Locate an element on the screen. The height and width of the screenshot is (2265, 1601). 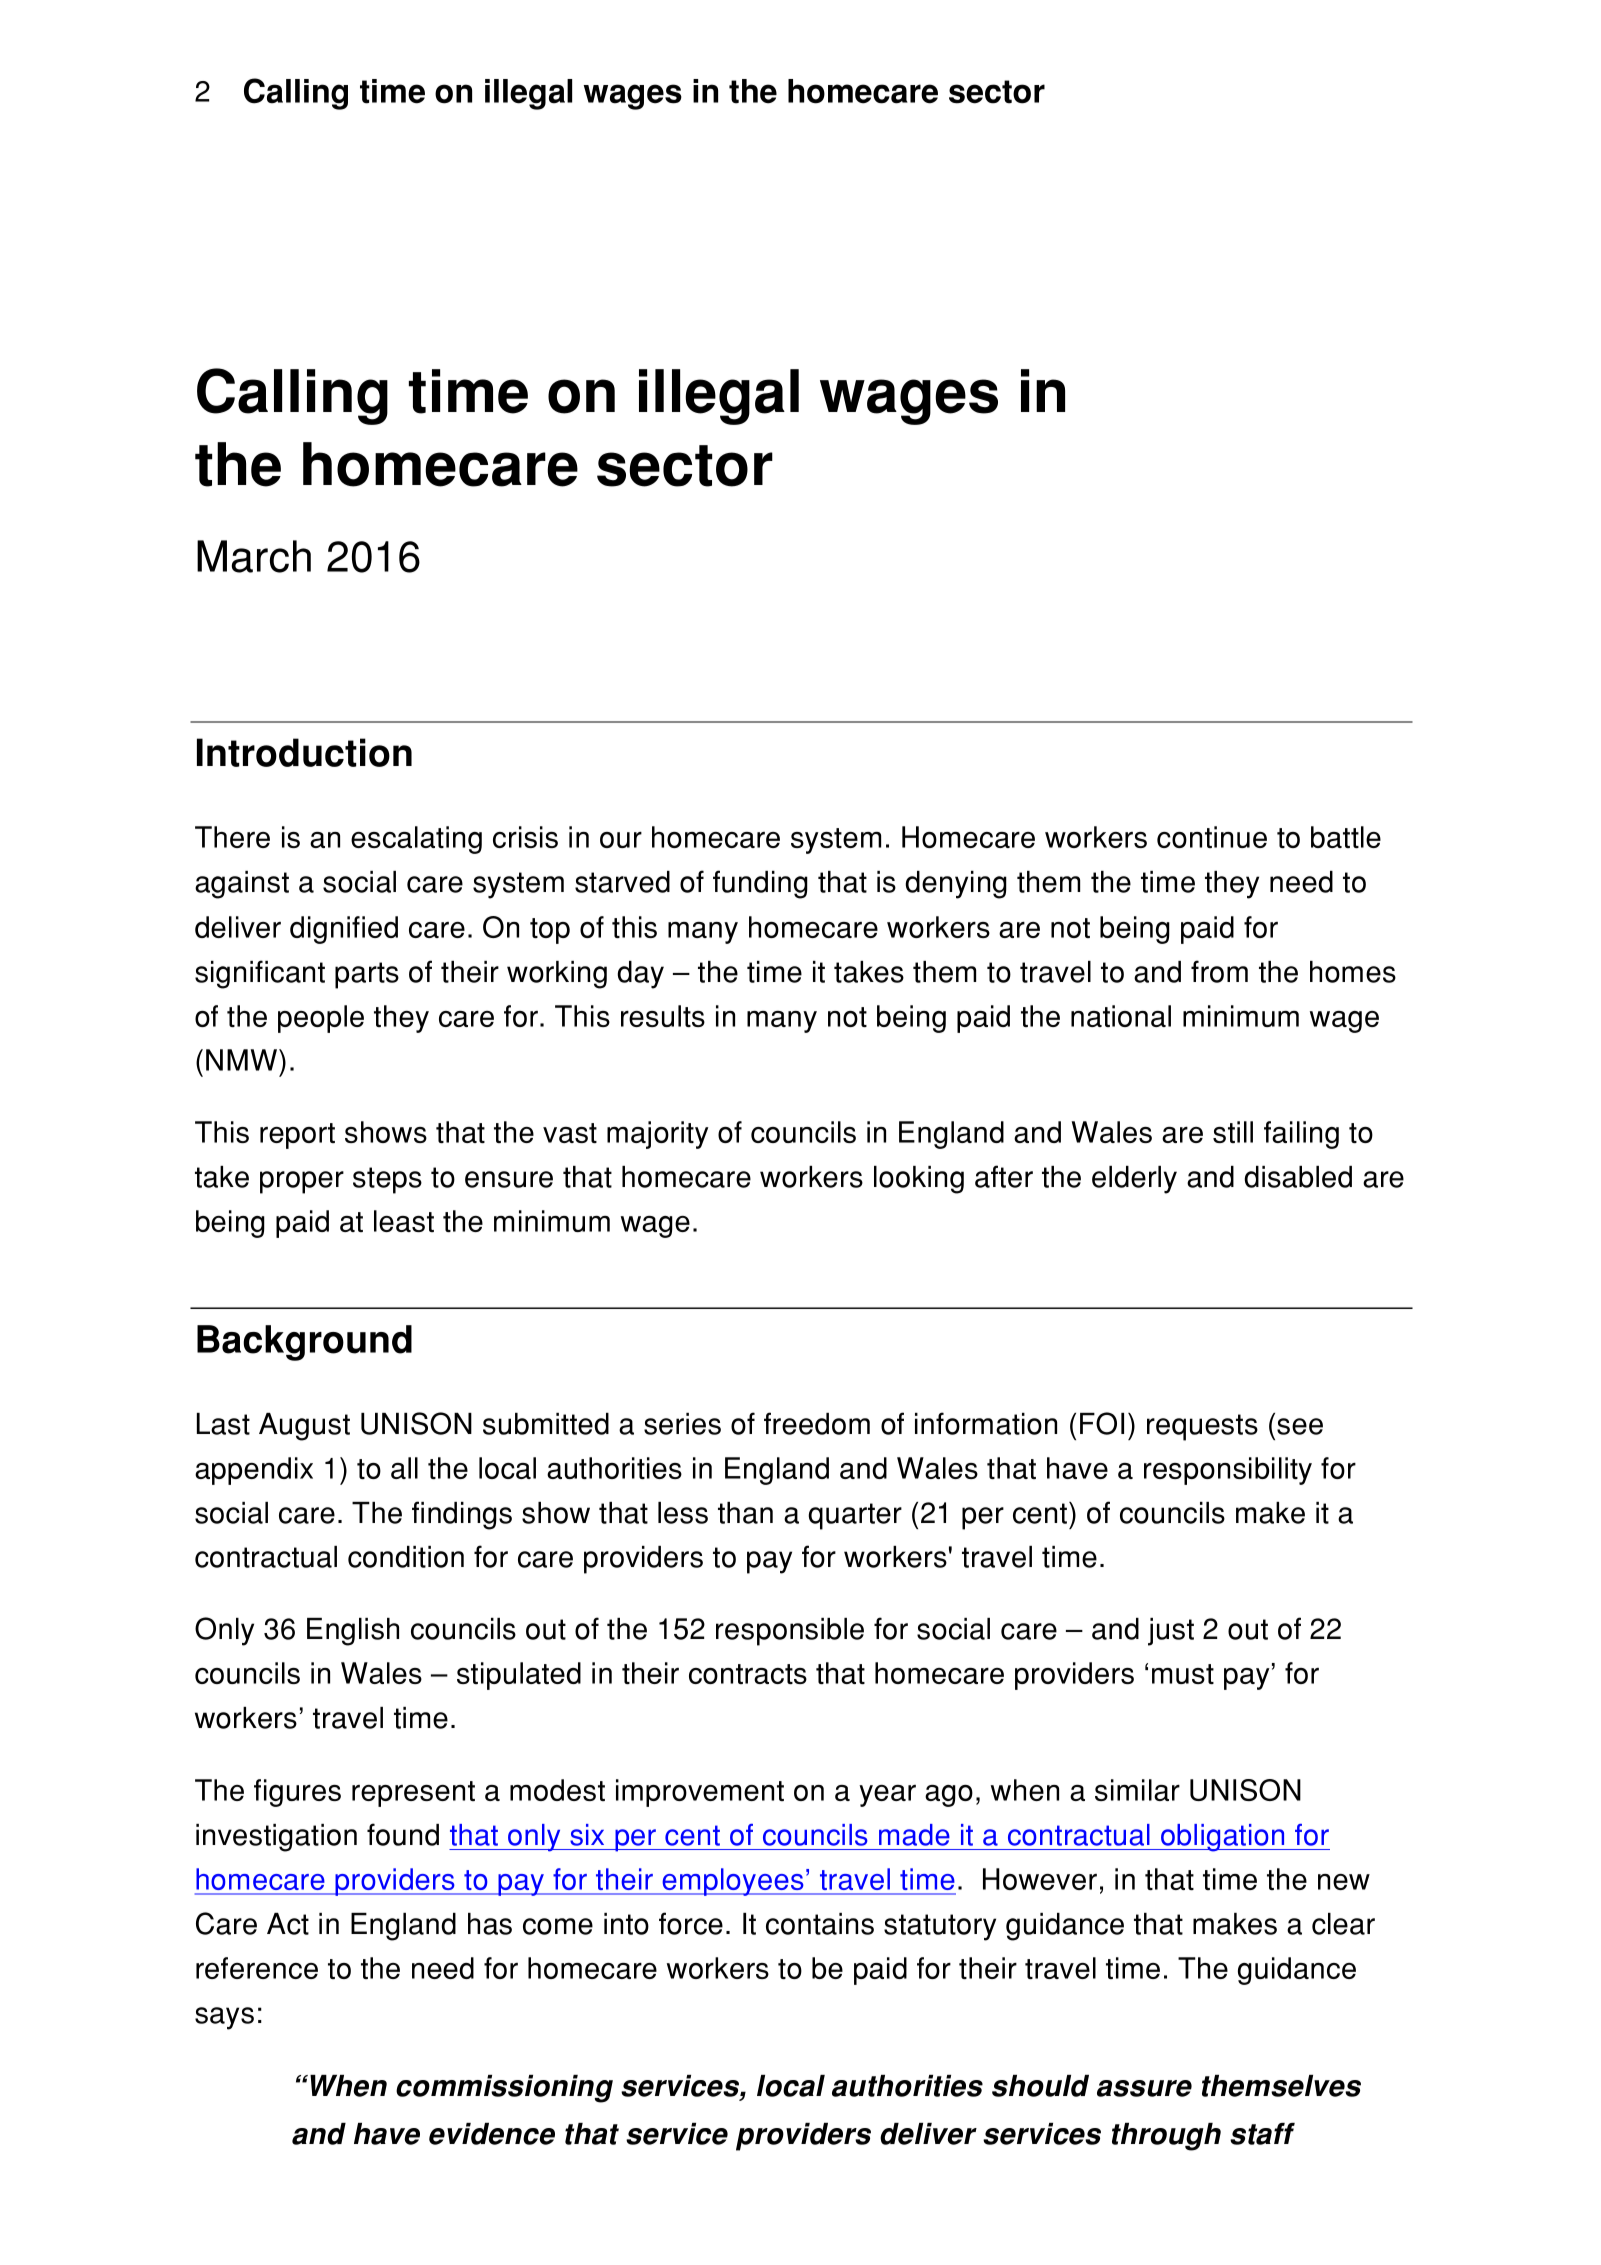
report is located at coordinates (297, 1136).
